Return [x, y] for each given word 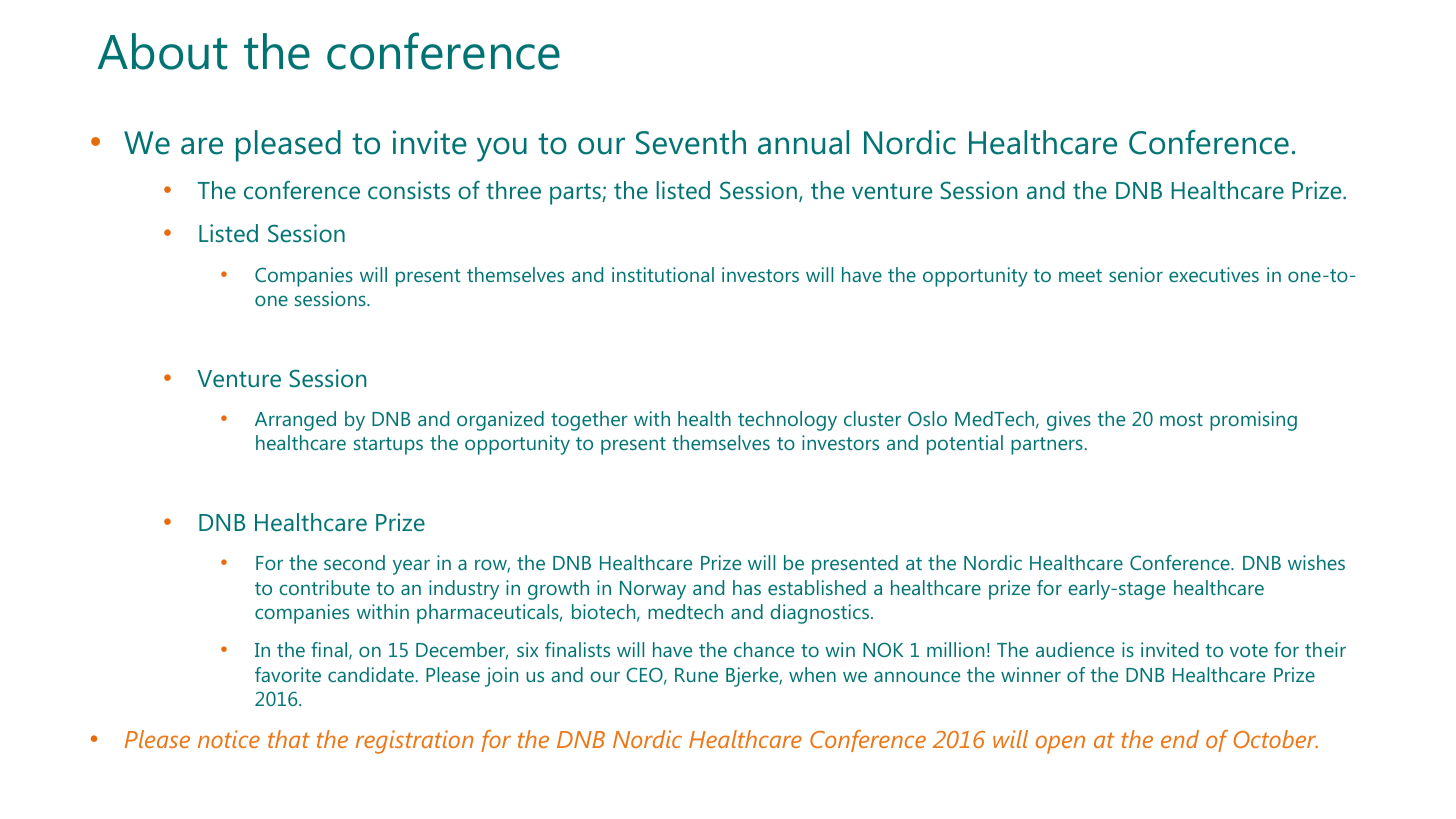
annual [803, 142]
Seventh [691, 142]
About [162, 51]
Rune [696, 675]
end [1180, 739]
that [289, 739]
